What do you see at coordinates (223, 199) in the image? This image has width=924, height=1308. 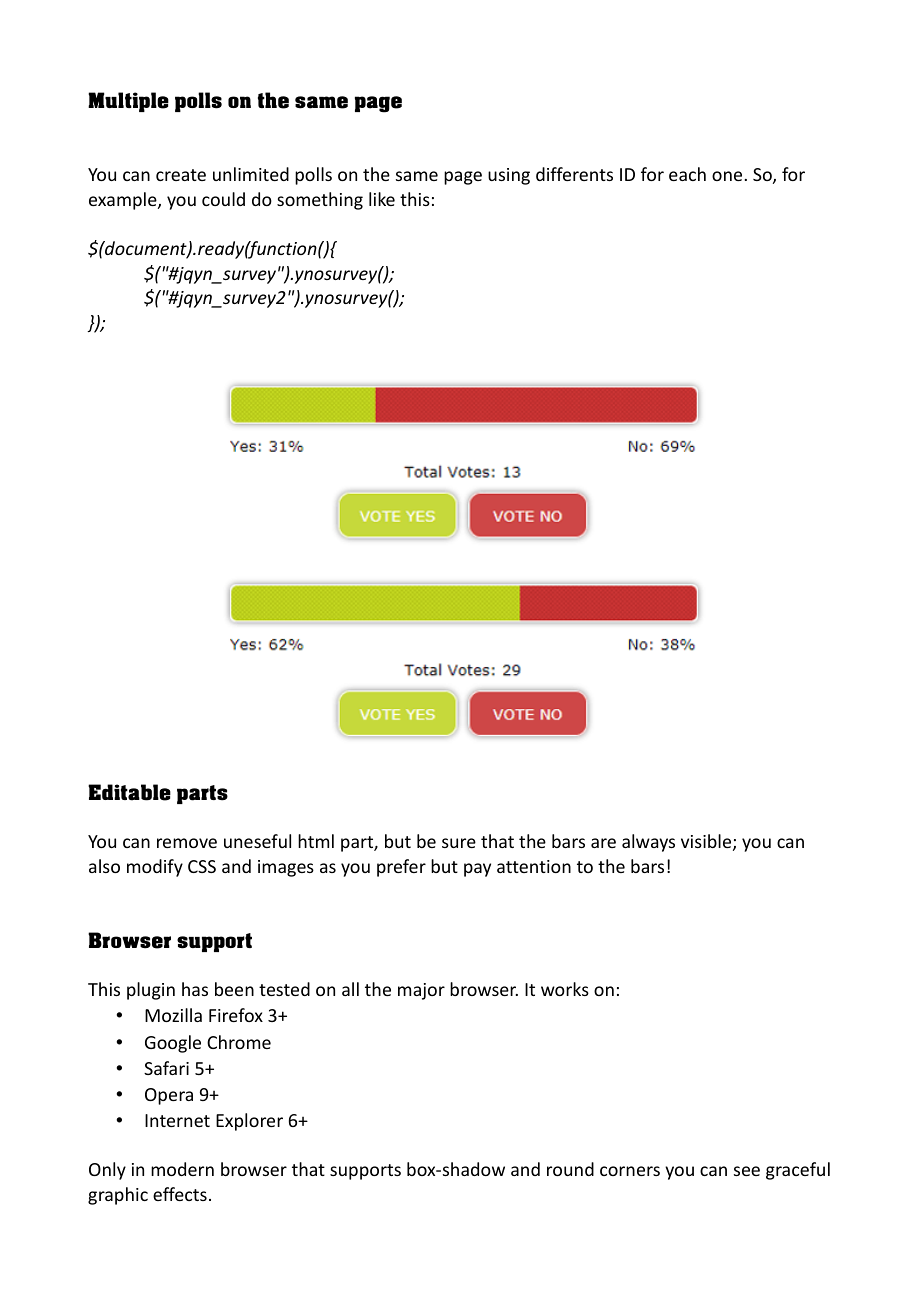 I see `could` at bounding box center [223, 199].
